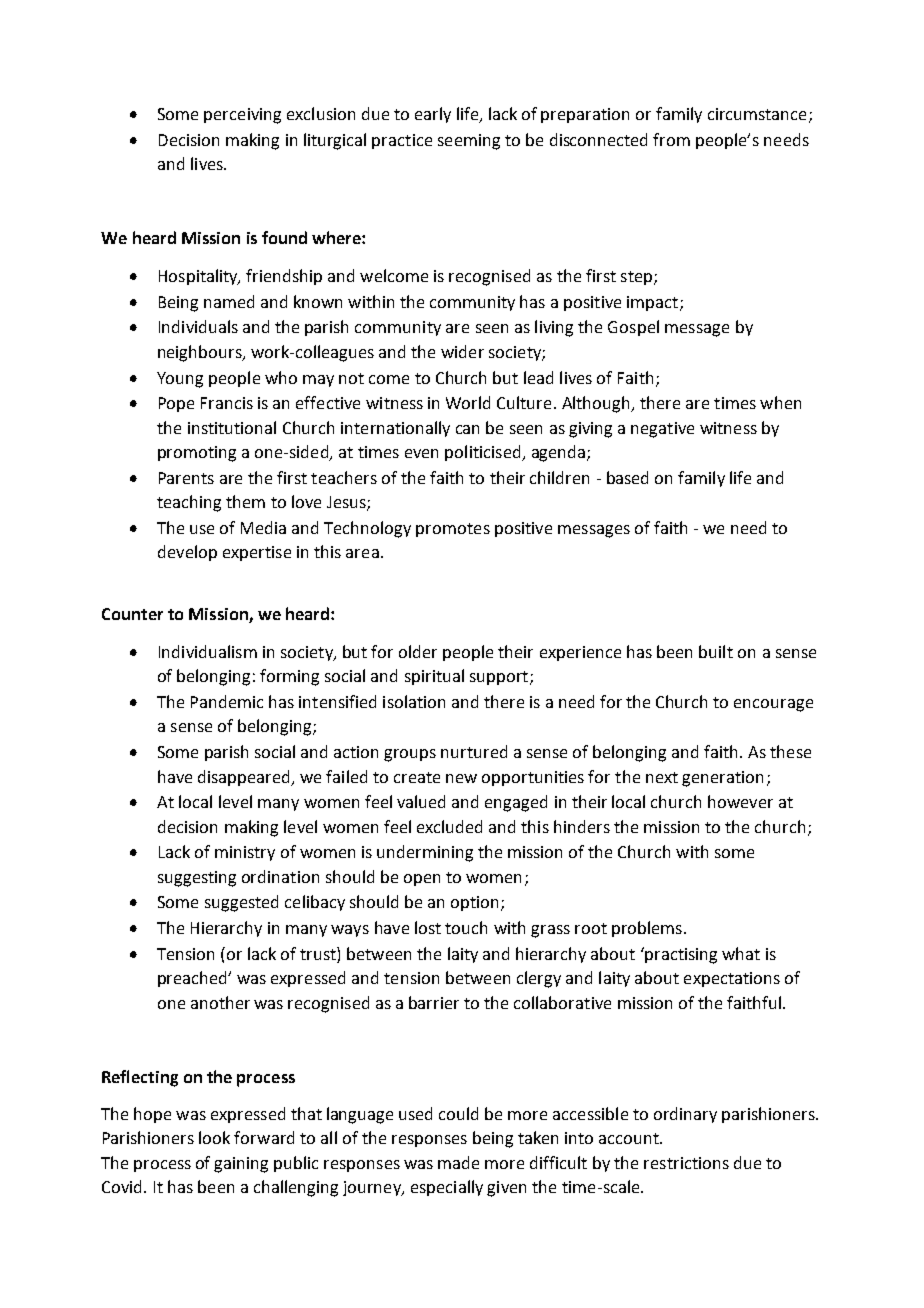 This screenshot has width=924, height=1308. Describe the element at coordinates (741, 953) in the screenshot. I see `what` at that location.
